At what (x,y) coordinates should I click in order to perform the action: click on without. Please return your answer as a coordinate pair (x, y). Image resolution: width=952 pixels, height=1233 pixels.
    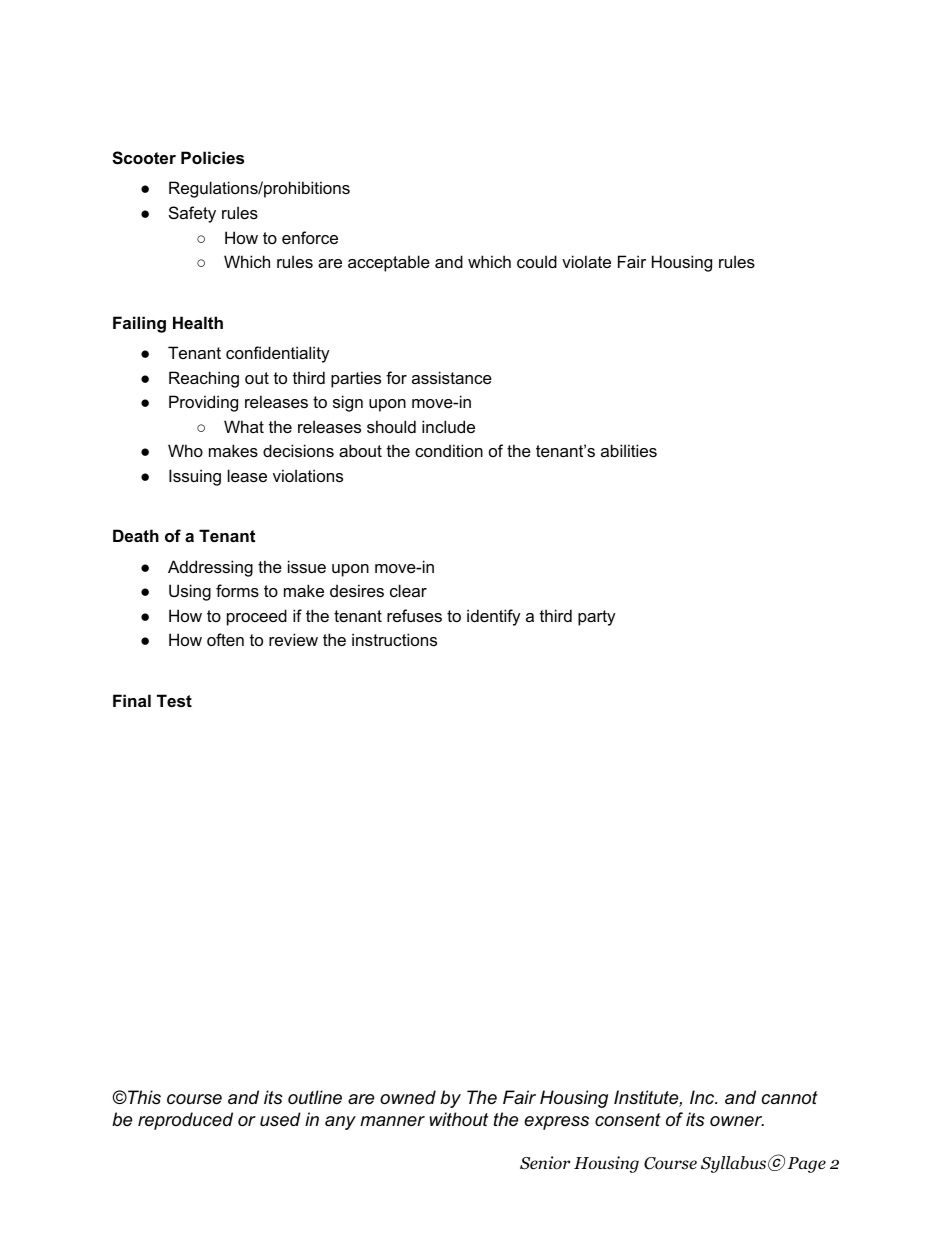
    Looking at the image, I should click on (459, 1119).
